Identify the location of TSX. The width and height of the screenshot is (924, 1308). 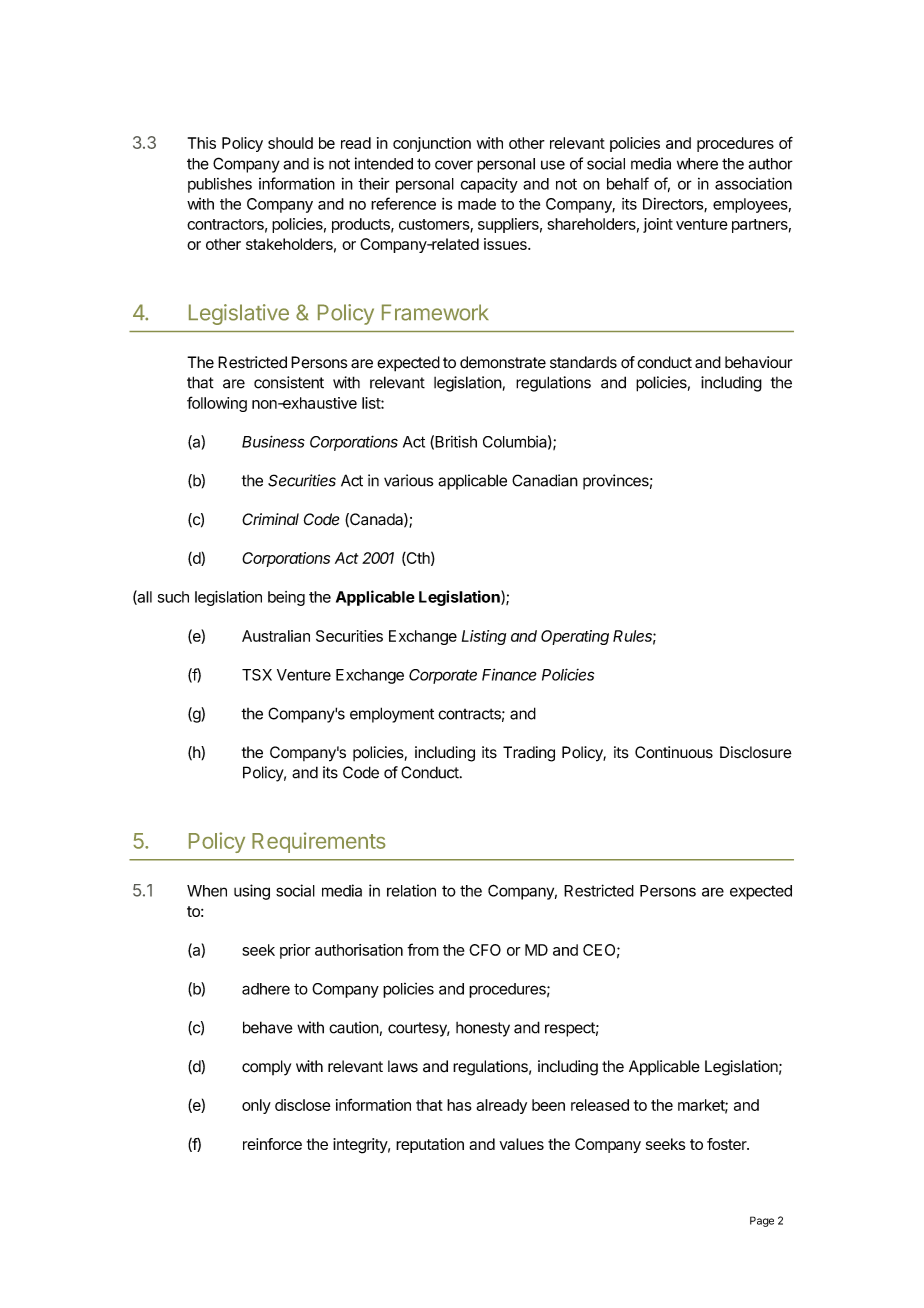
(257, 675).
